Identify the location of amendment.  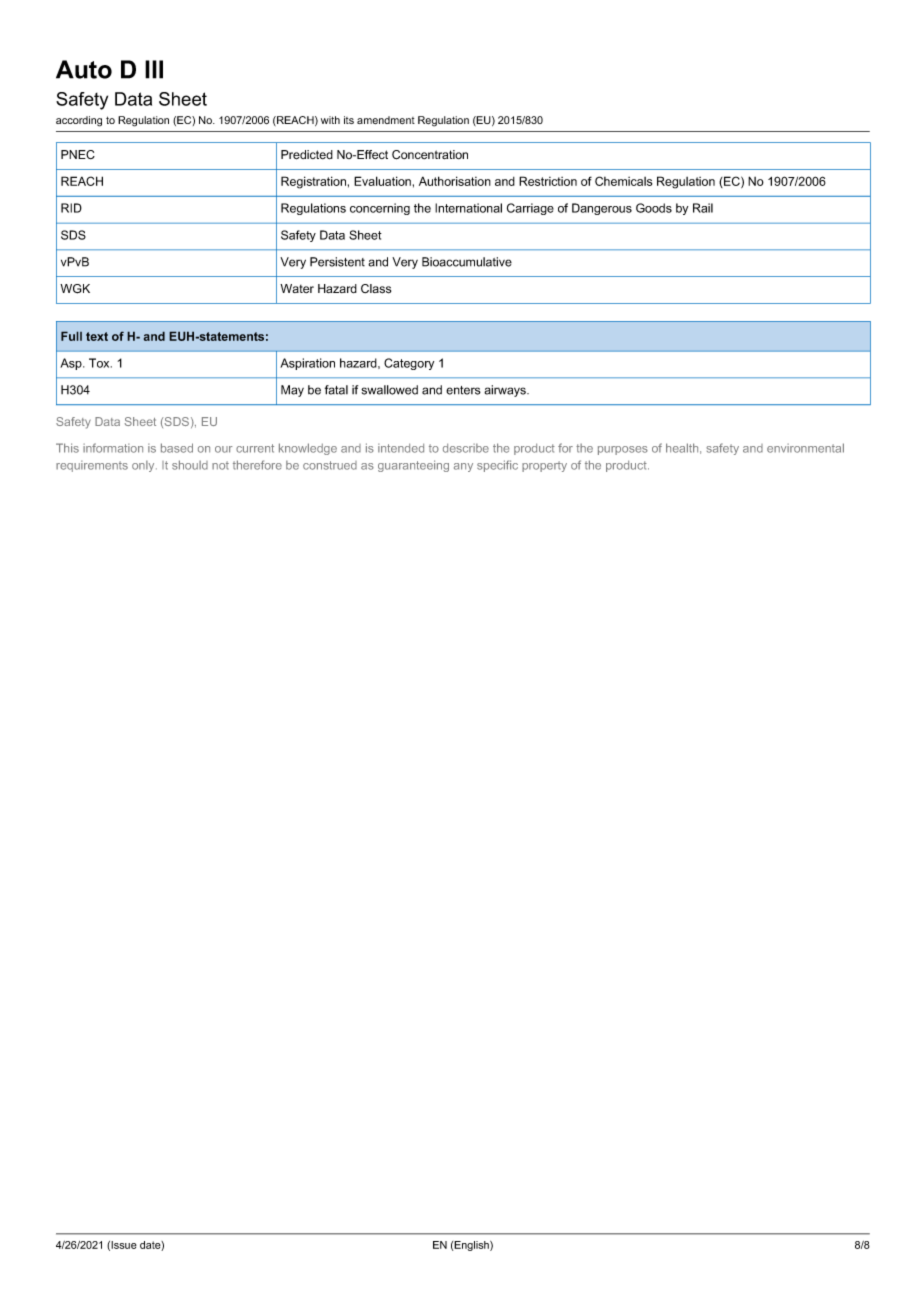
(386, 120).
